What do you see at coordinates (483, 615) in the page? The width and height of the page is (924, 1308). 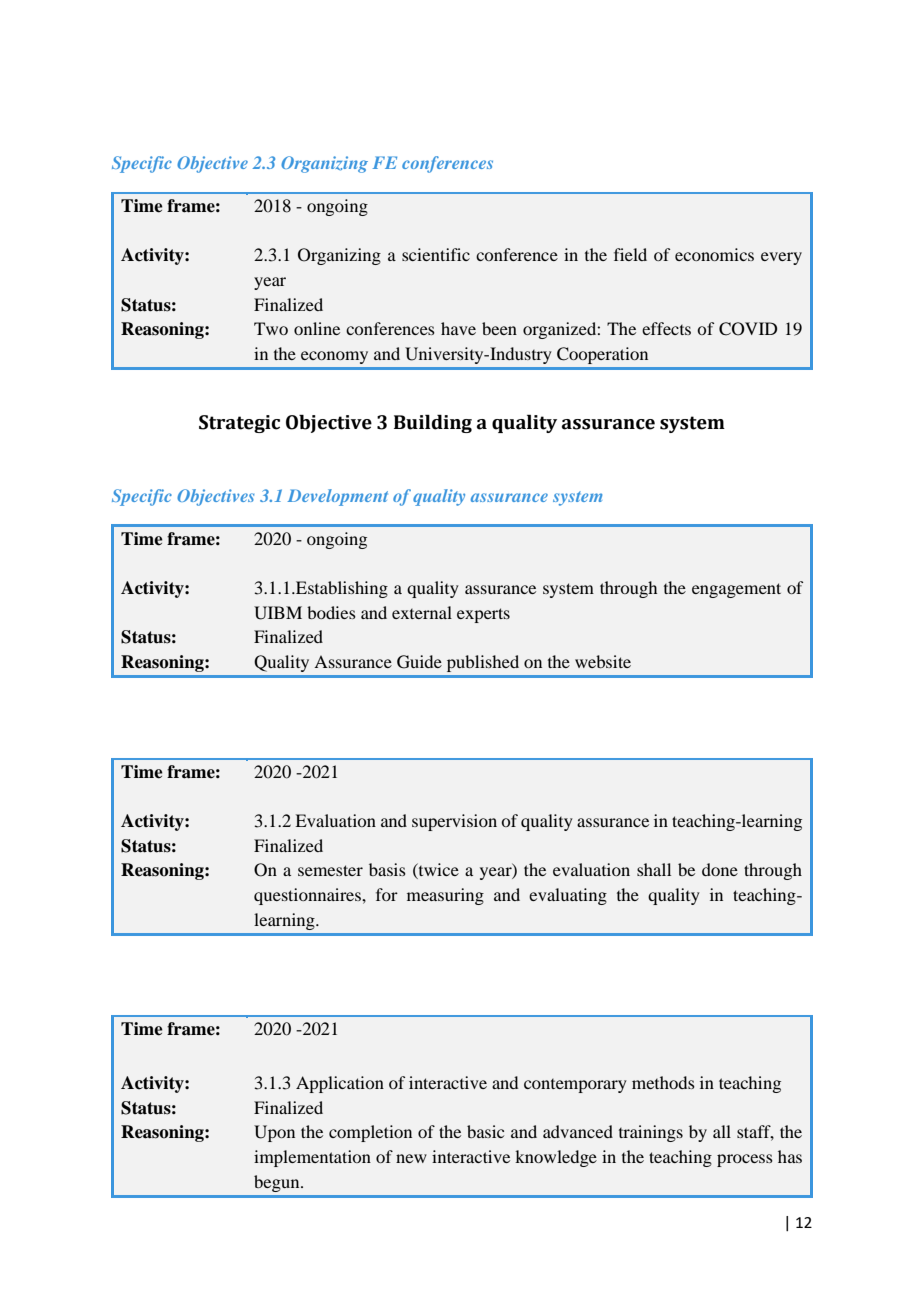 I see `experts` at bounding box center [483, 615].
